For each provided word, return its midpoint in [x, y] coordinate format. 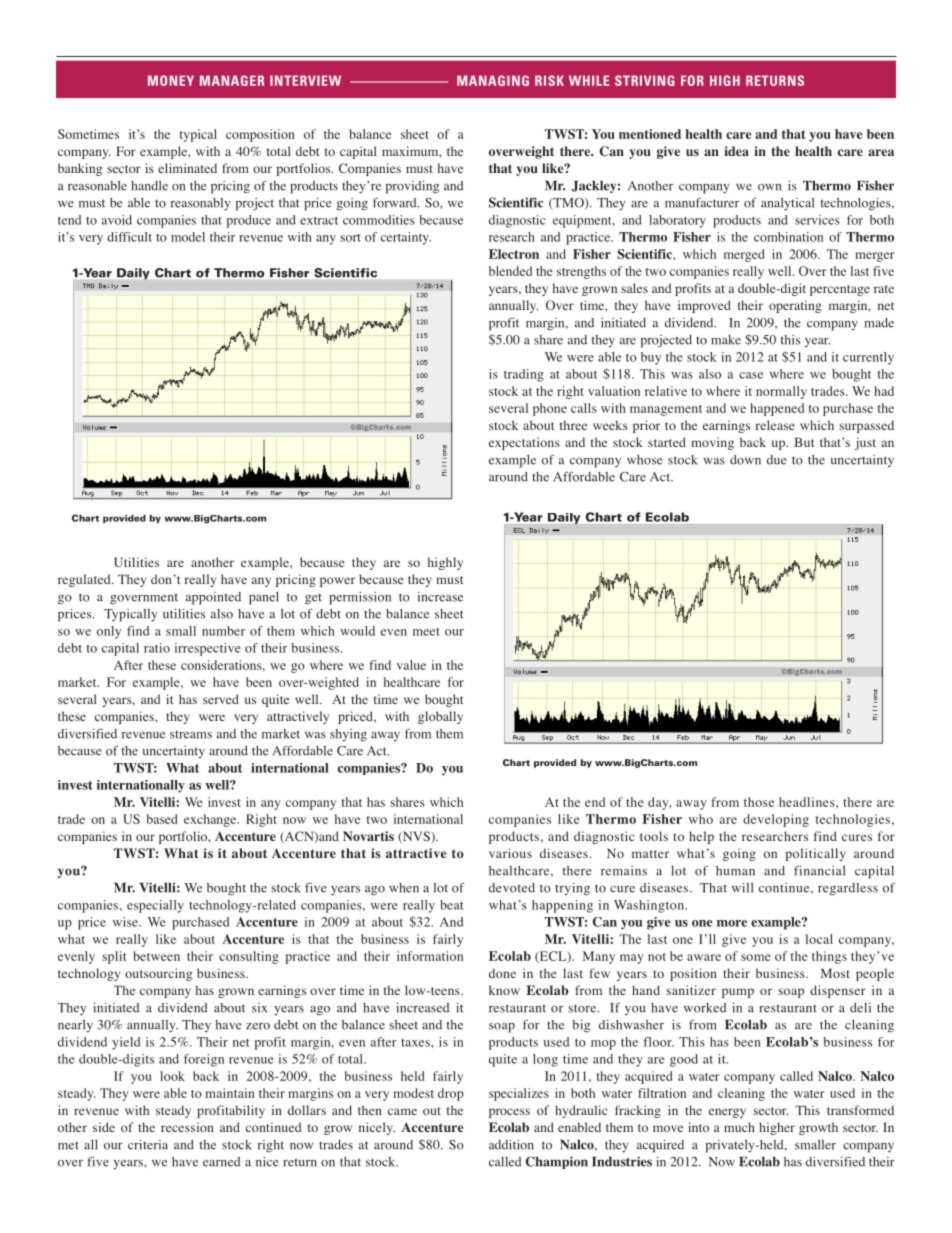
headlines [808, 802]
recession [187, 1127]
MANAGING [493, 80]
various [510, 853]
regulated [85, 580]
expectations [524, 443]
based [162, 819]
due [777, 460]
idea [736, 151]
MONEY [171, 80]
